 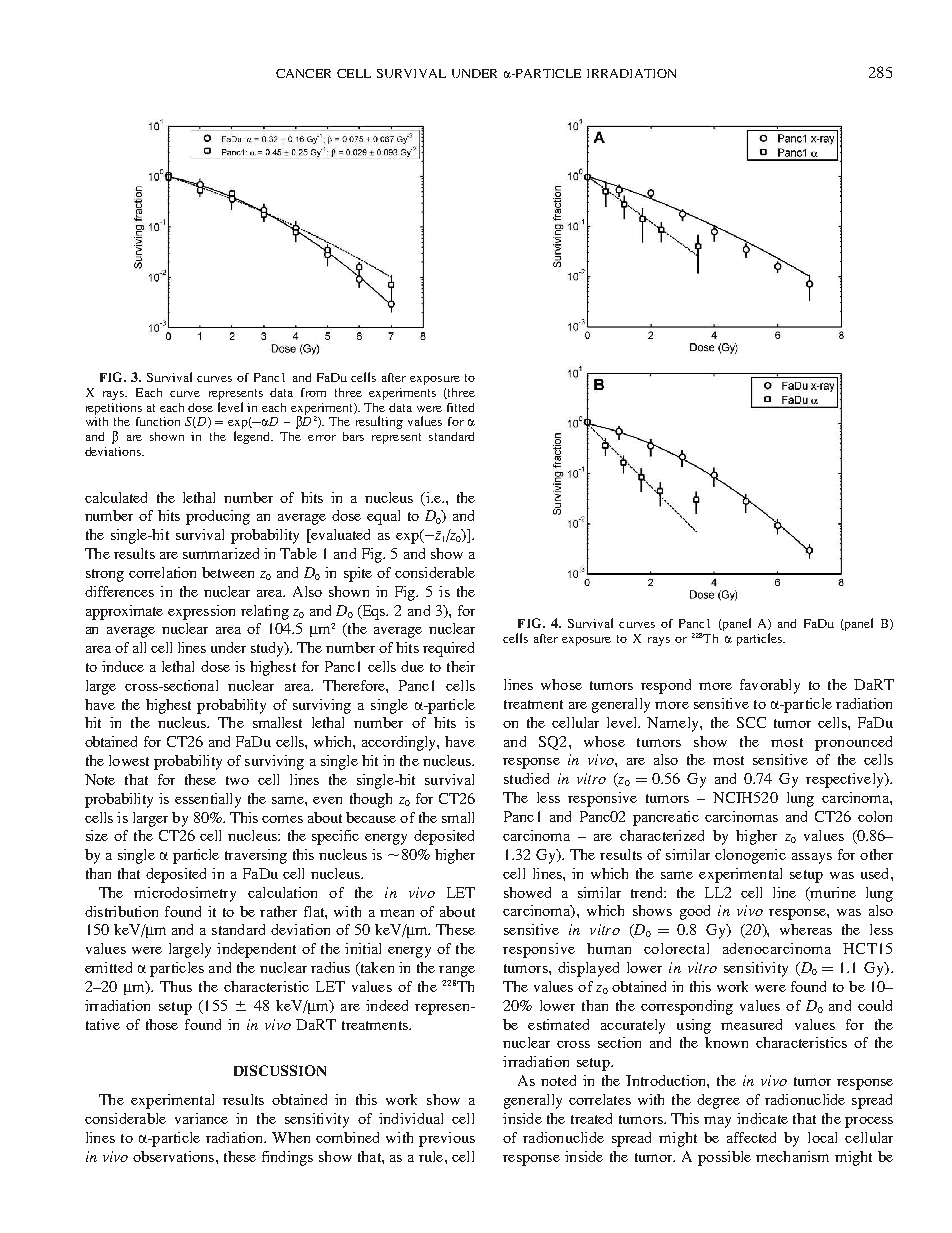 I want to click on variance, so click(x=201, y=1118).
